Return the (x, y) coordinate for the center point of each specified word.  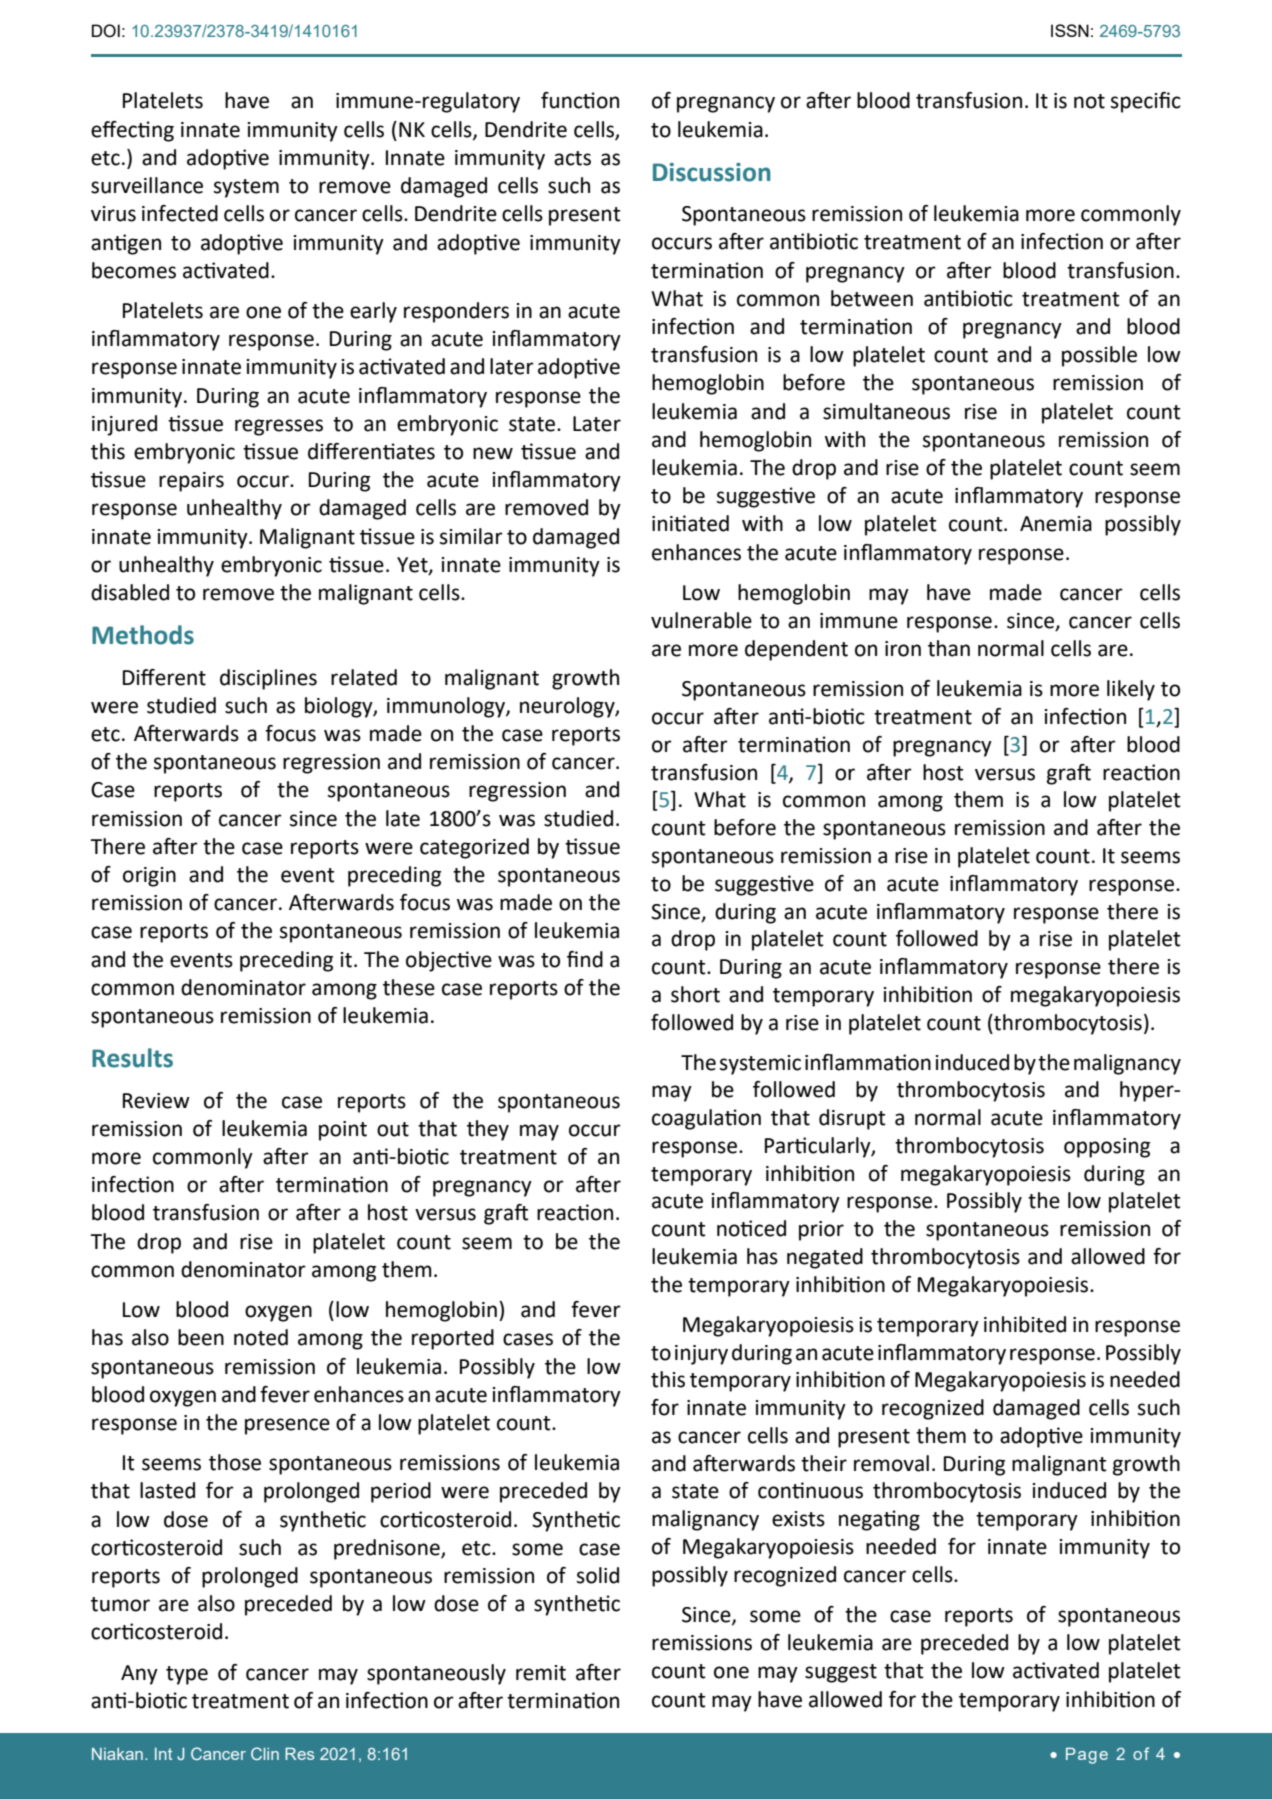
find (585, 959)
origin (149, 877)
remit (541, 1673)
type (187, 1675)
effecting (132, 131)
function (580, 100)
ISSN (1070, 30)
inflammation (868, 1062)
